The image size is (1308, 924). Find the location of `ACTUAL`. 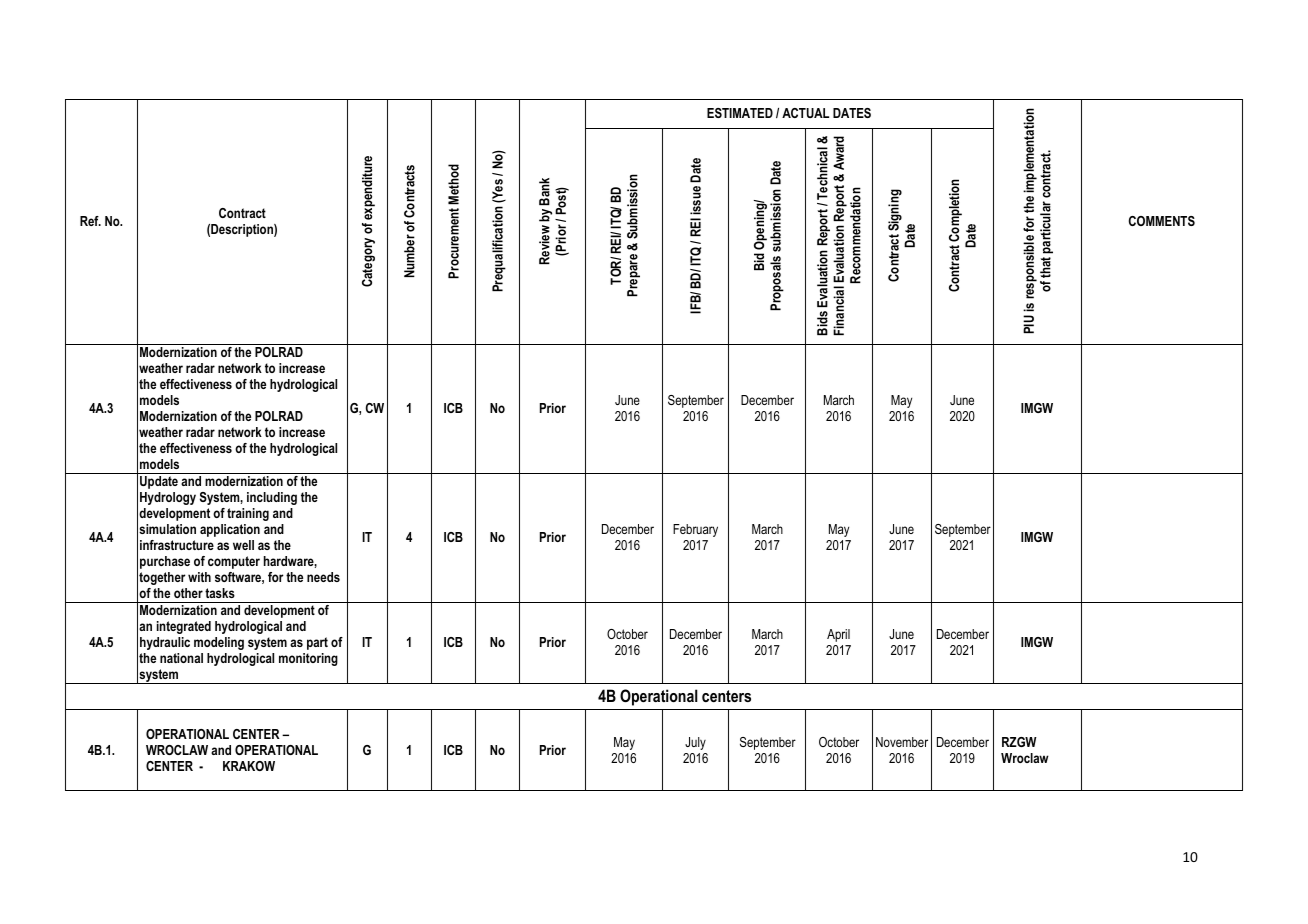

ACTUAL is located at coordinates (805, 113).
